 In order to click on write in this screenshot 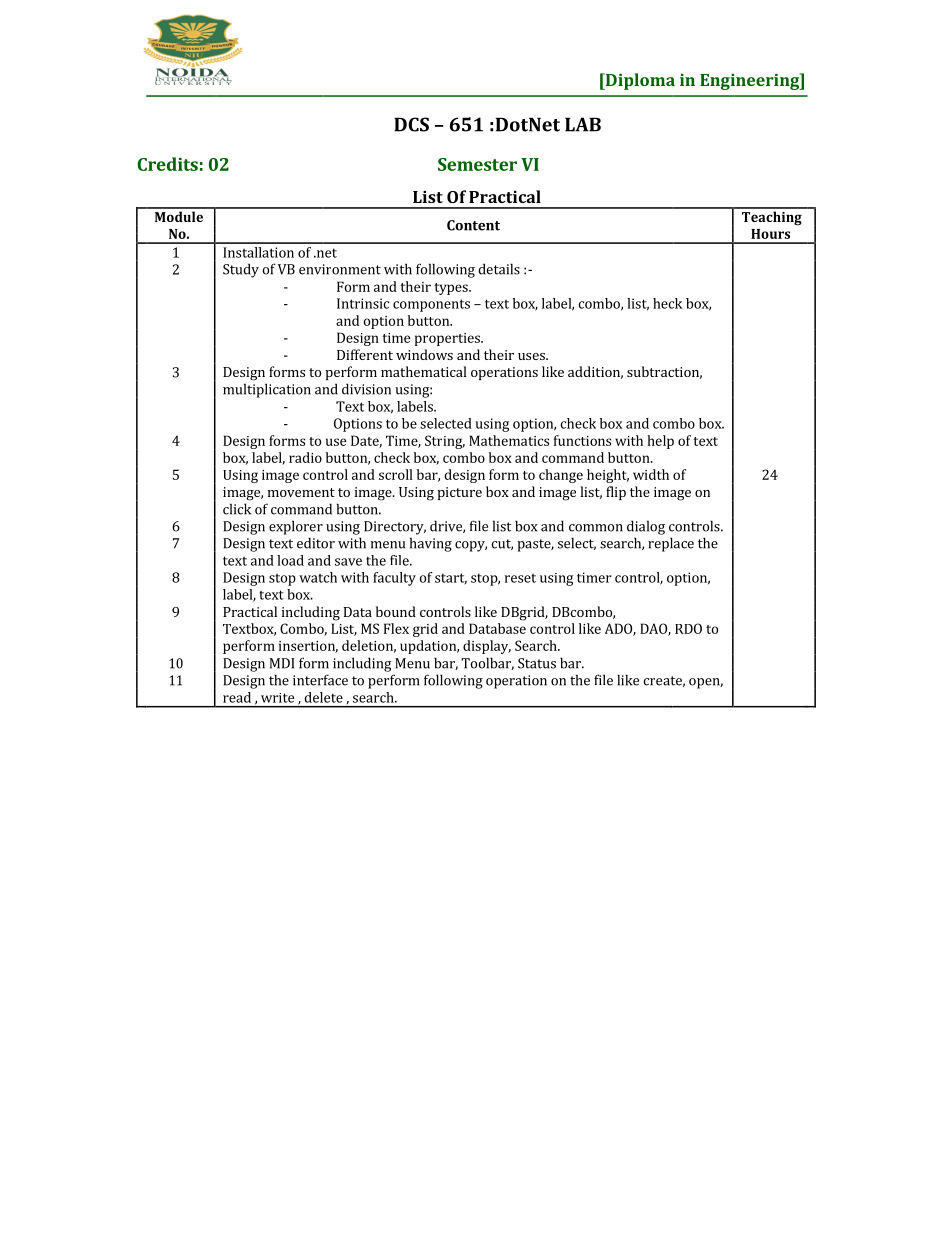, I will do `click(277, 698)`.
